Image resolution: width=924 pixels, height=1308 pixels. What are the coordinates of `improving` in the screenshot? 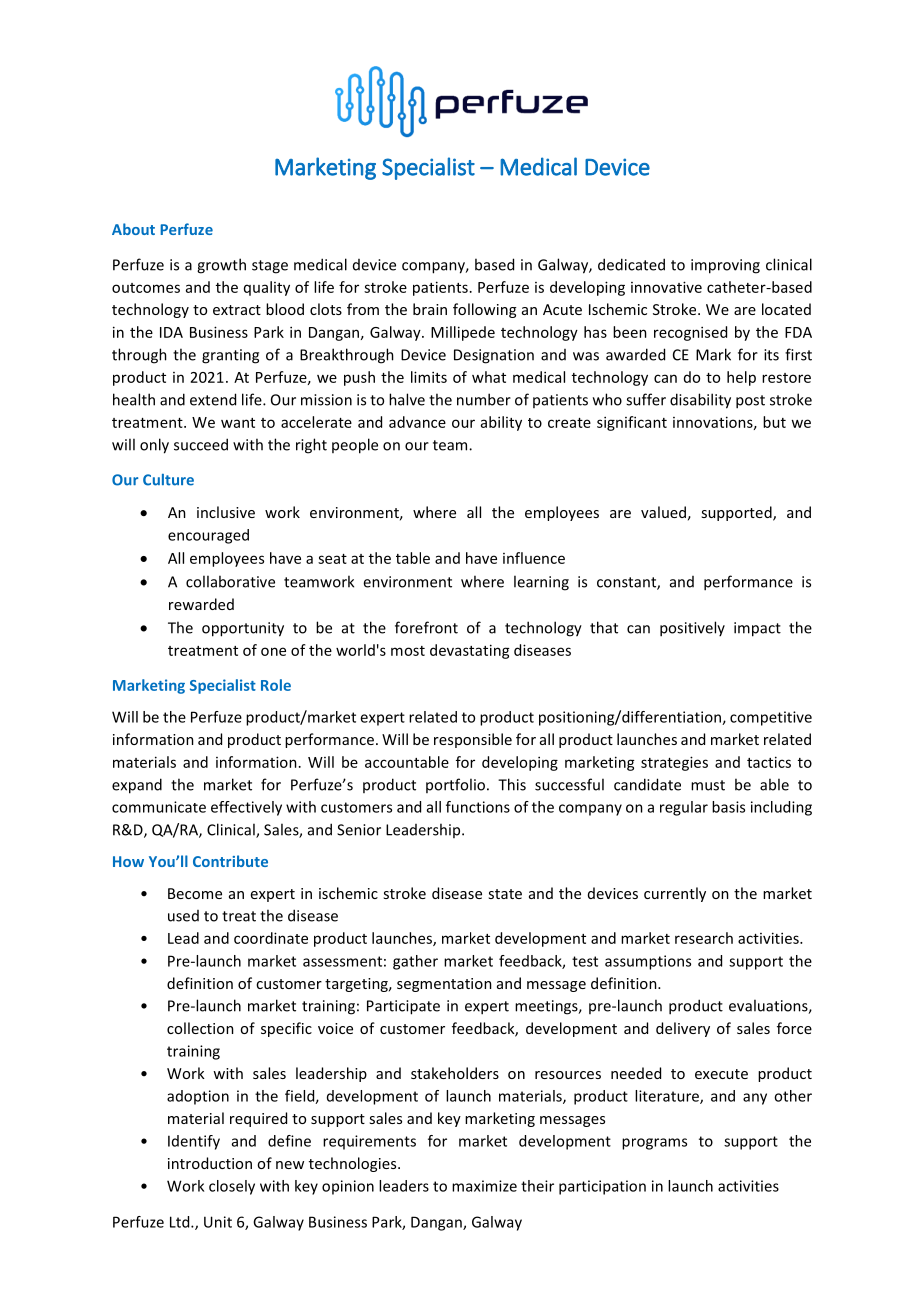 It's located at (725, 266).
